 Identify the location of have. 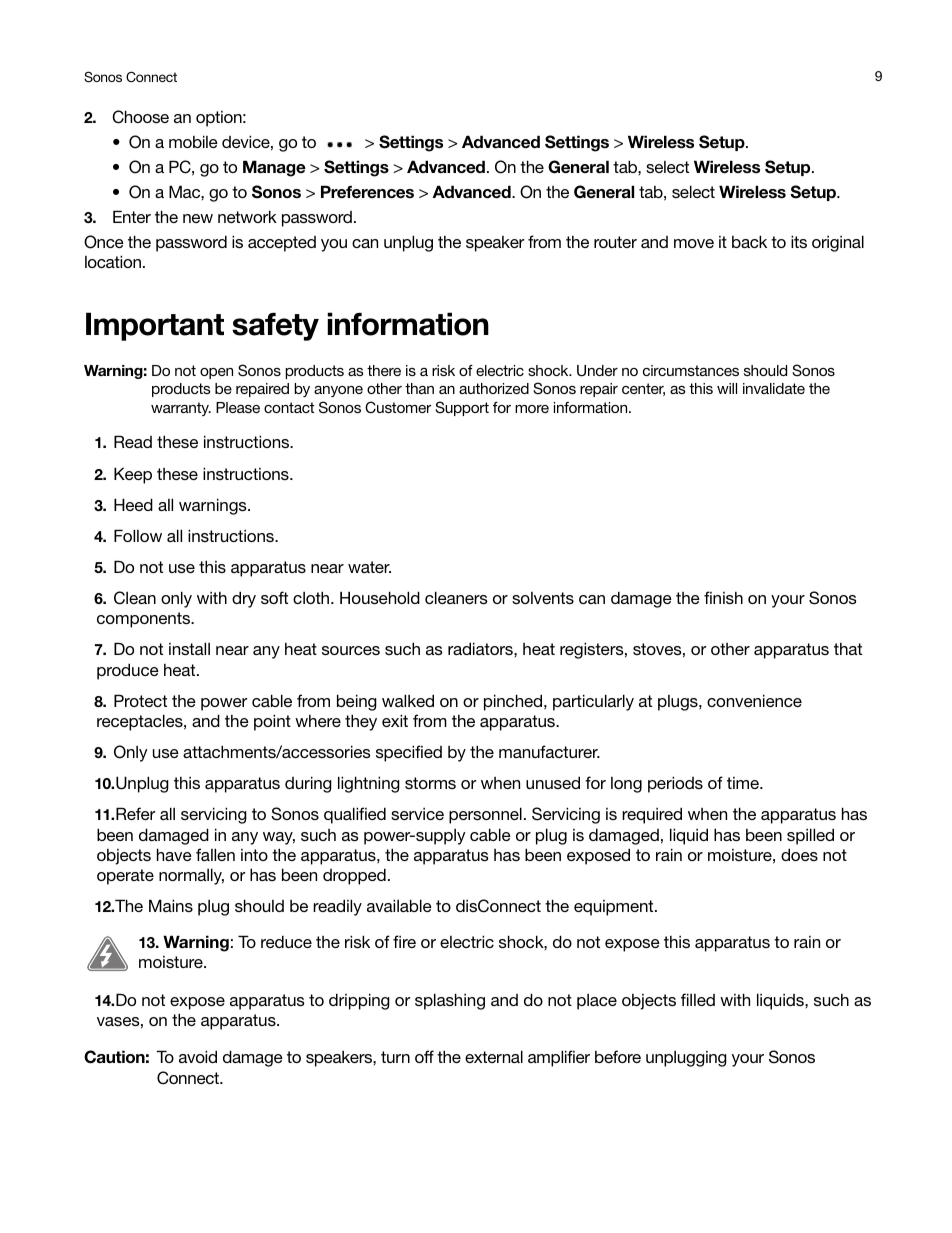
(174, 854).
